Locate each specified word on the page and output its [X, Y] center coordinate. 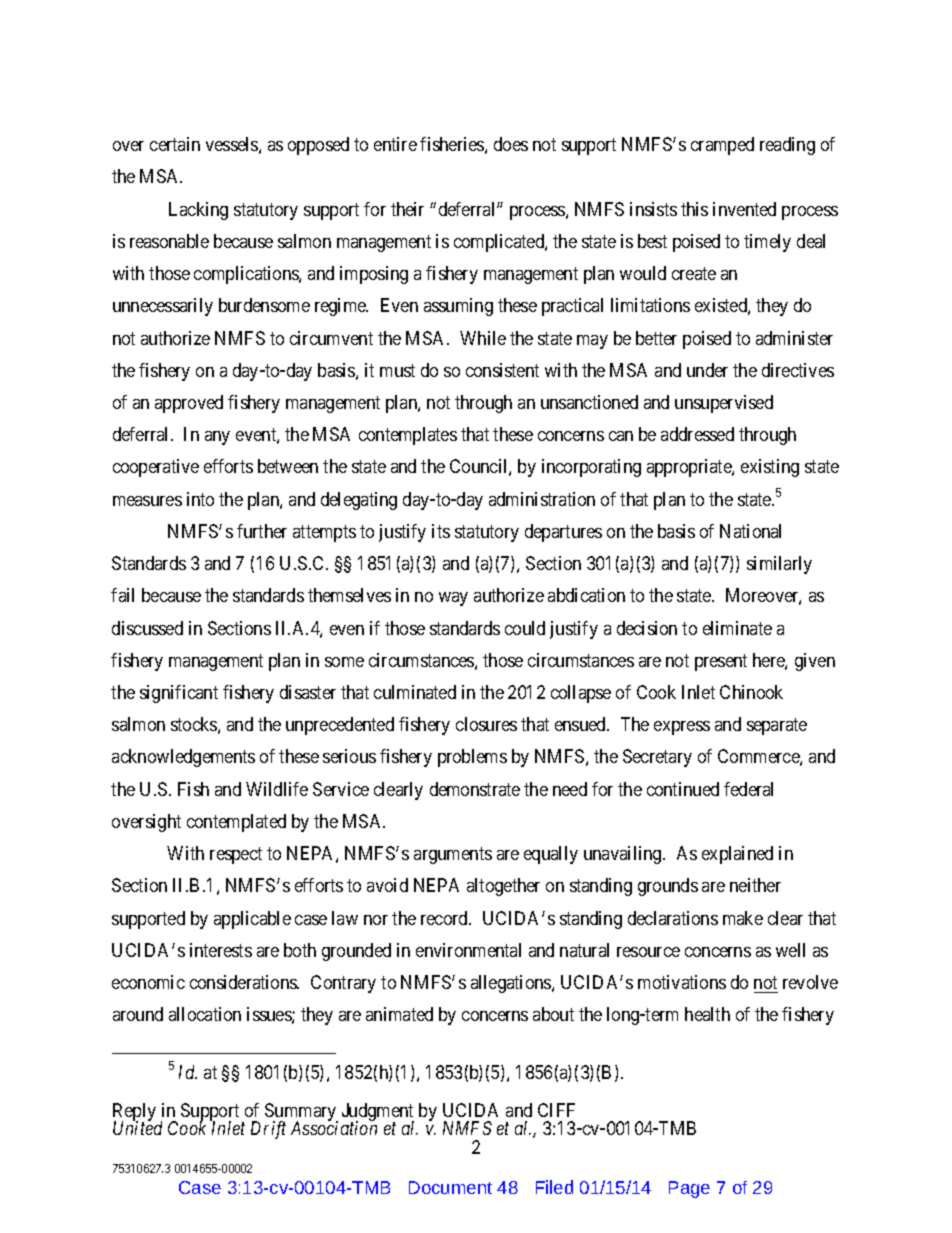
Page [689, 1189]
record [445, 918]
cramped [722, 146]
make [743, 918]
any [217, 438]
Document [450, 1187]
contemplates [408, 436]
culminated [415, 692]
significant [179, 694]
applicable [252, 920]
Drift [268, 1130]
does [511, 144]
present [721, 662]
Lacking [198, 211]
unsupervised [724, 404]
